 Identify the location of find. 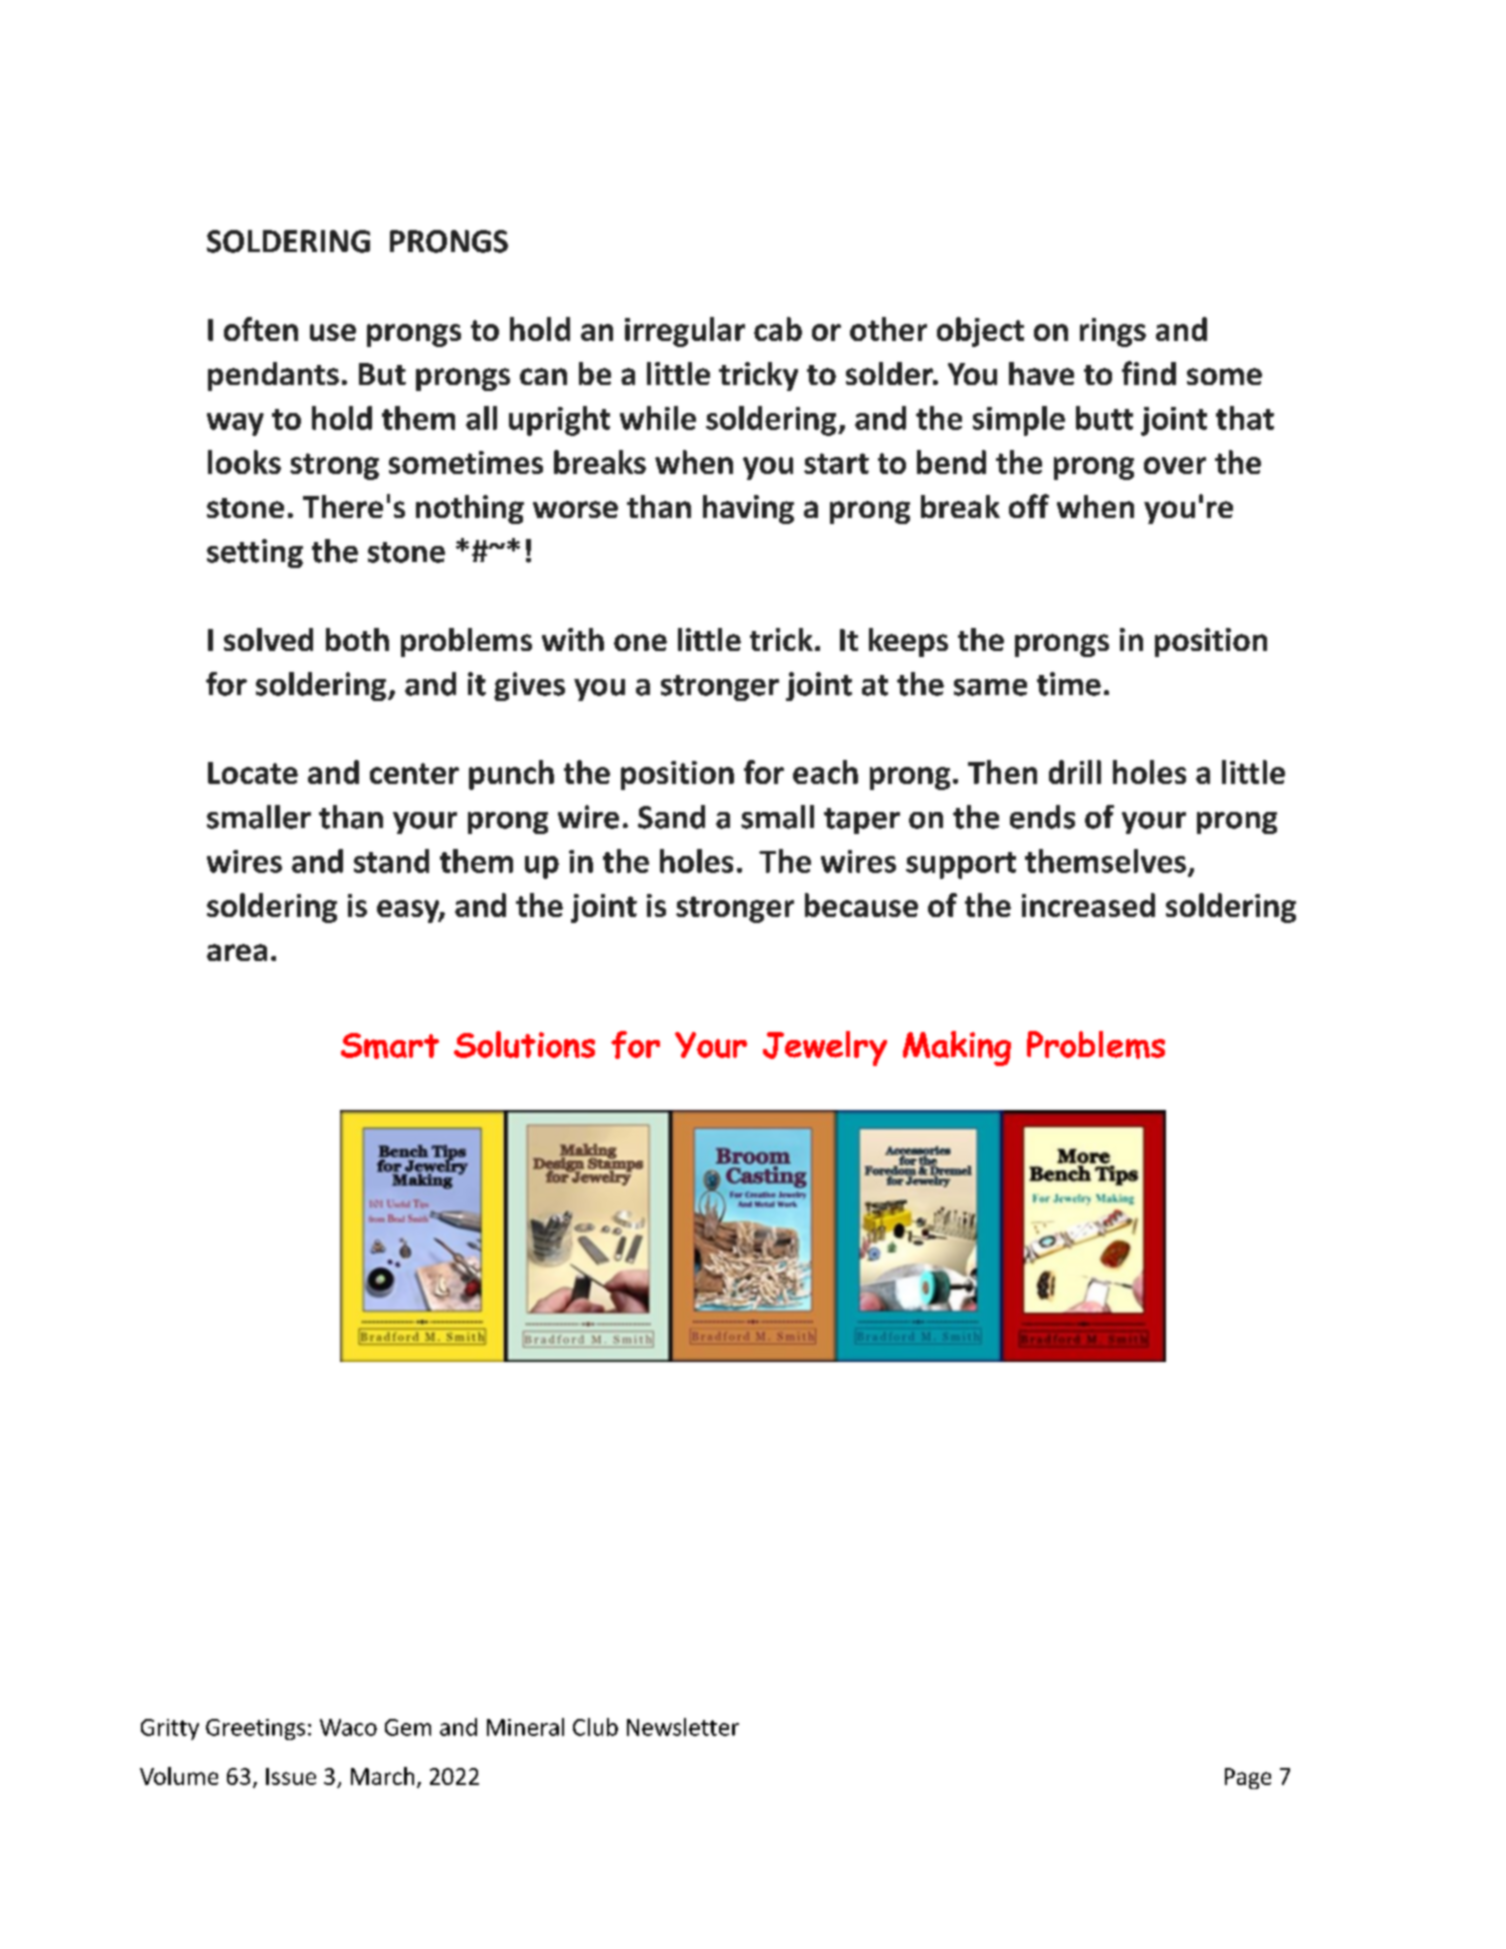
(1149, 373).
